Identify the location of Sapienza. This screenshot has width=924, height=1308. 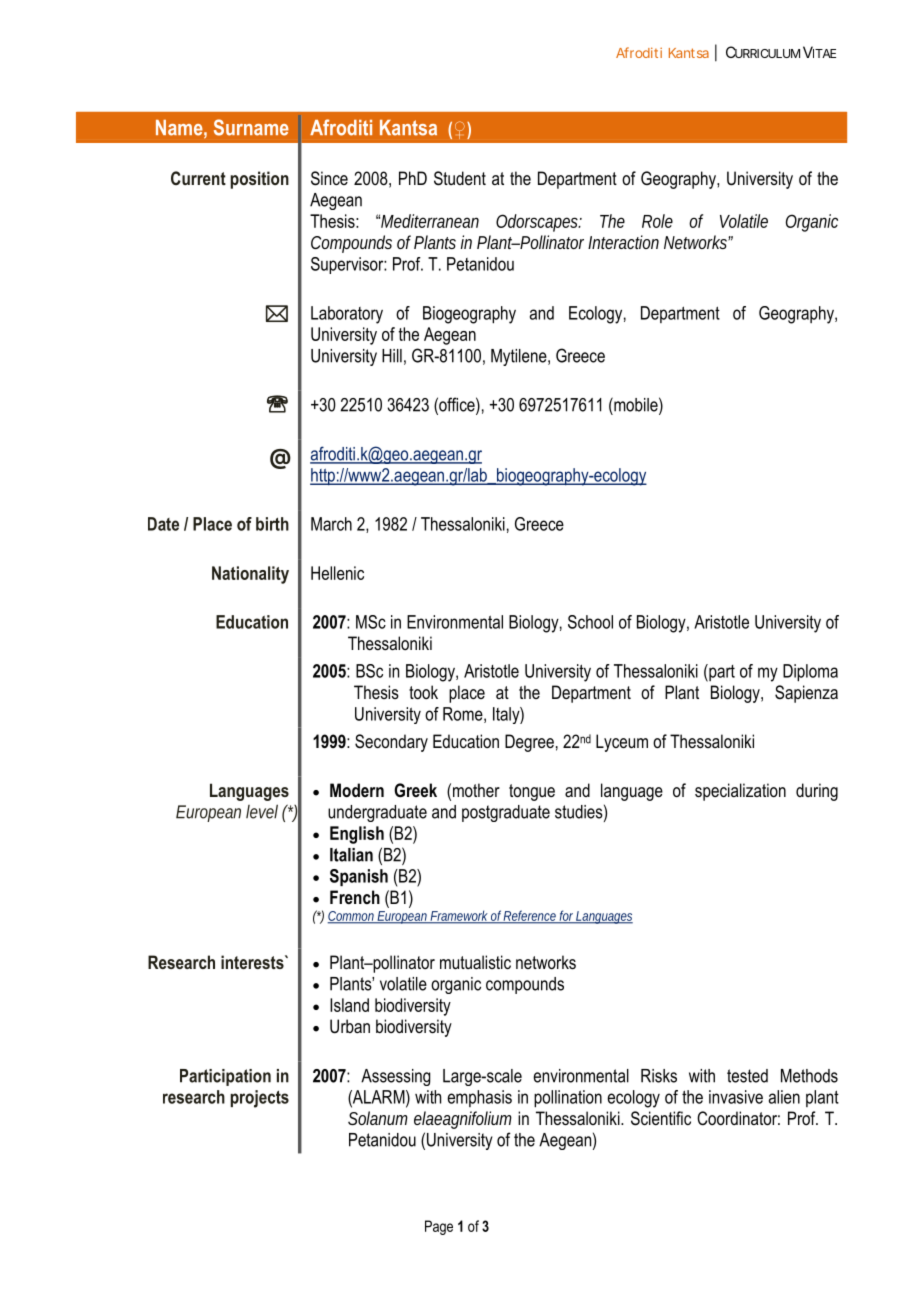
(806, 694).
